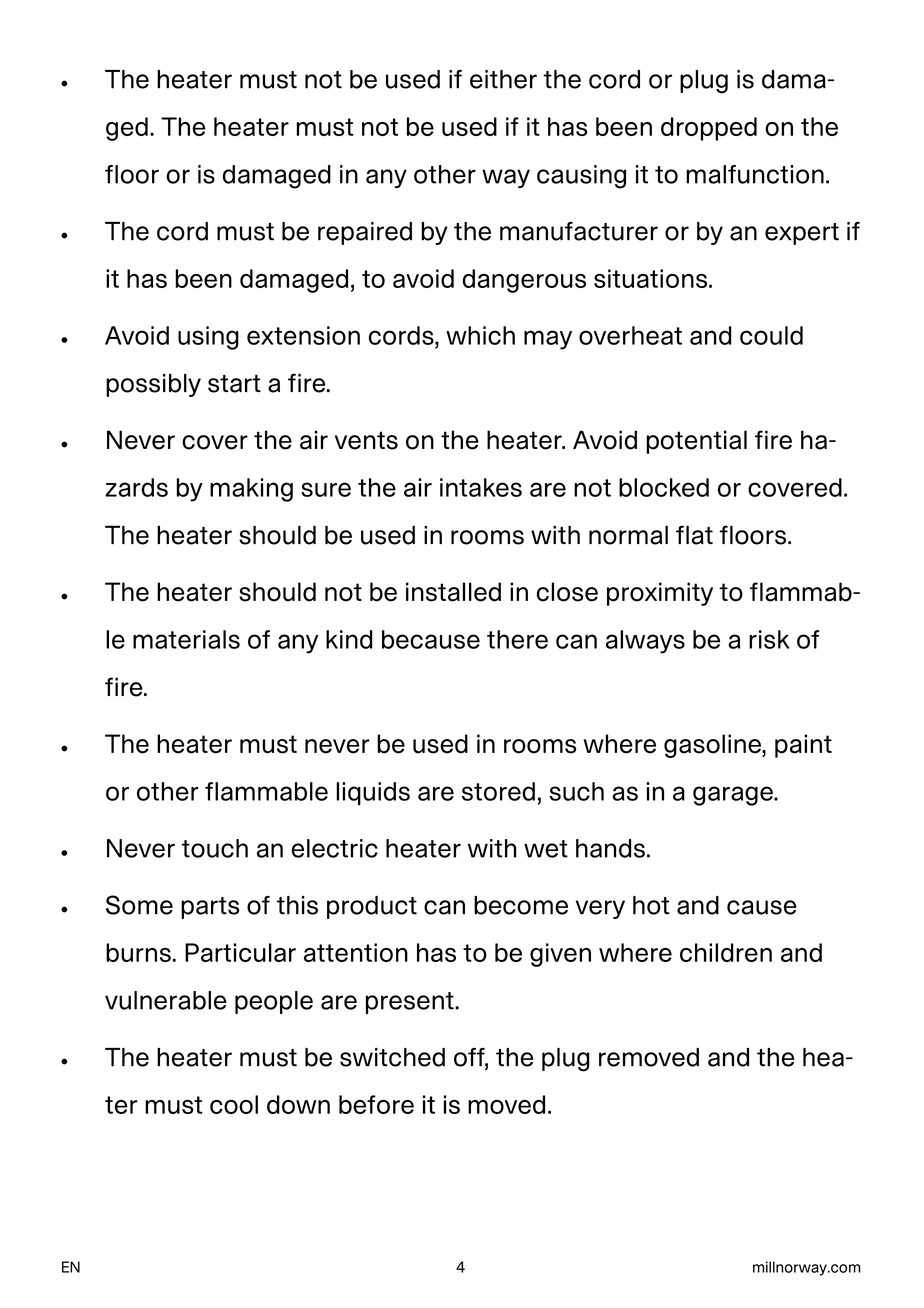 This screenshot has height=1308, width=924. I want to click on repaired, so click(365, 233).
